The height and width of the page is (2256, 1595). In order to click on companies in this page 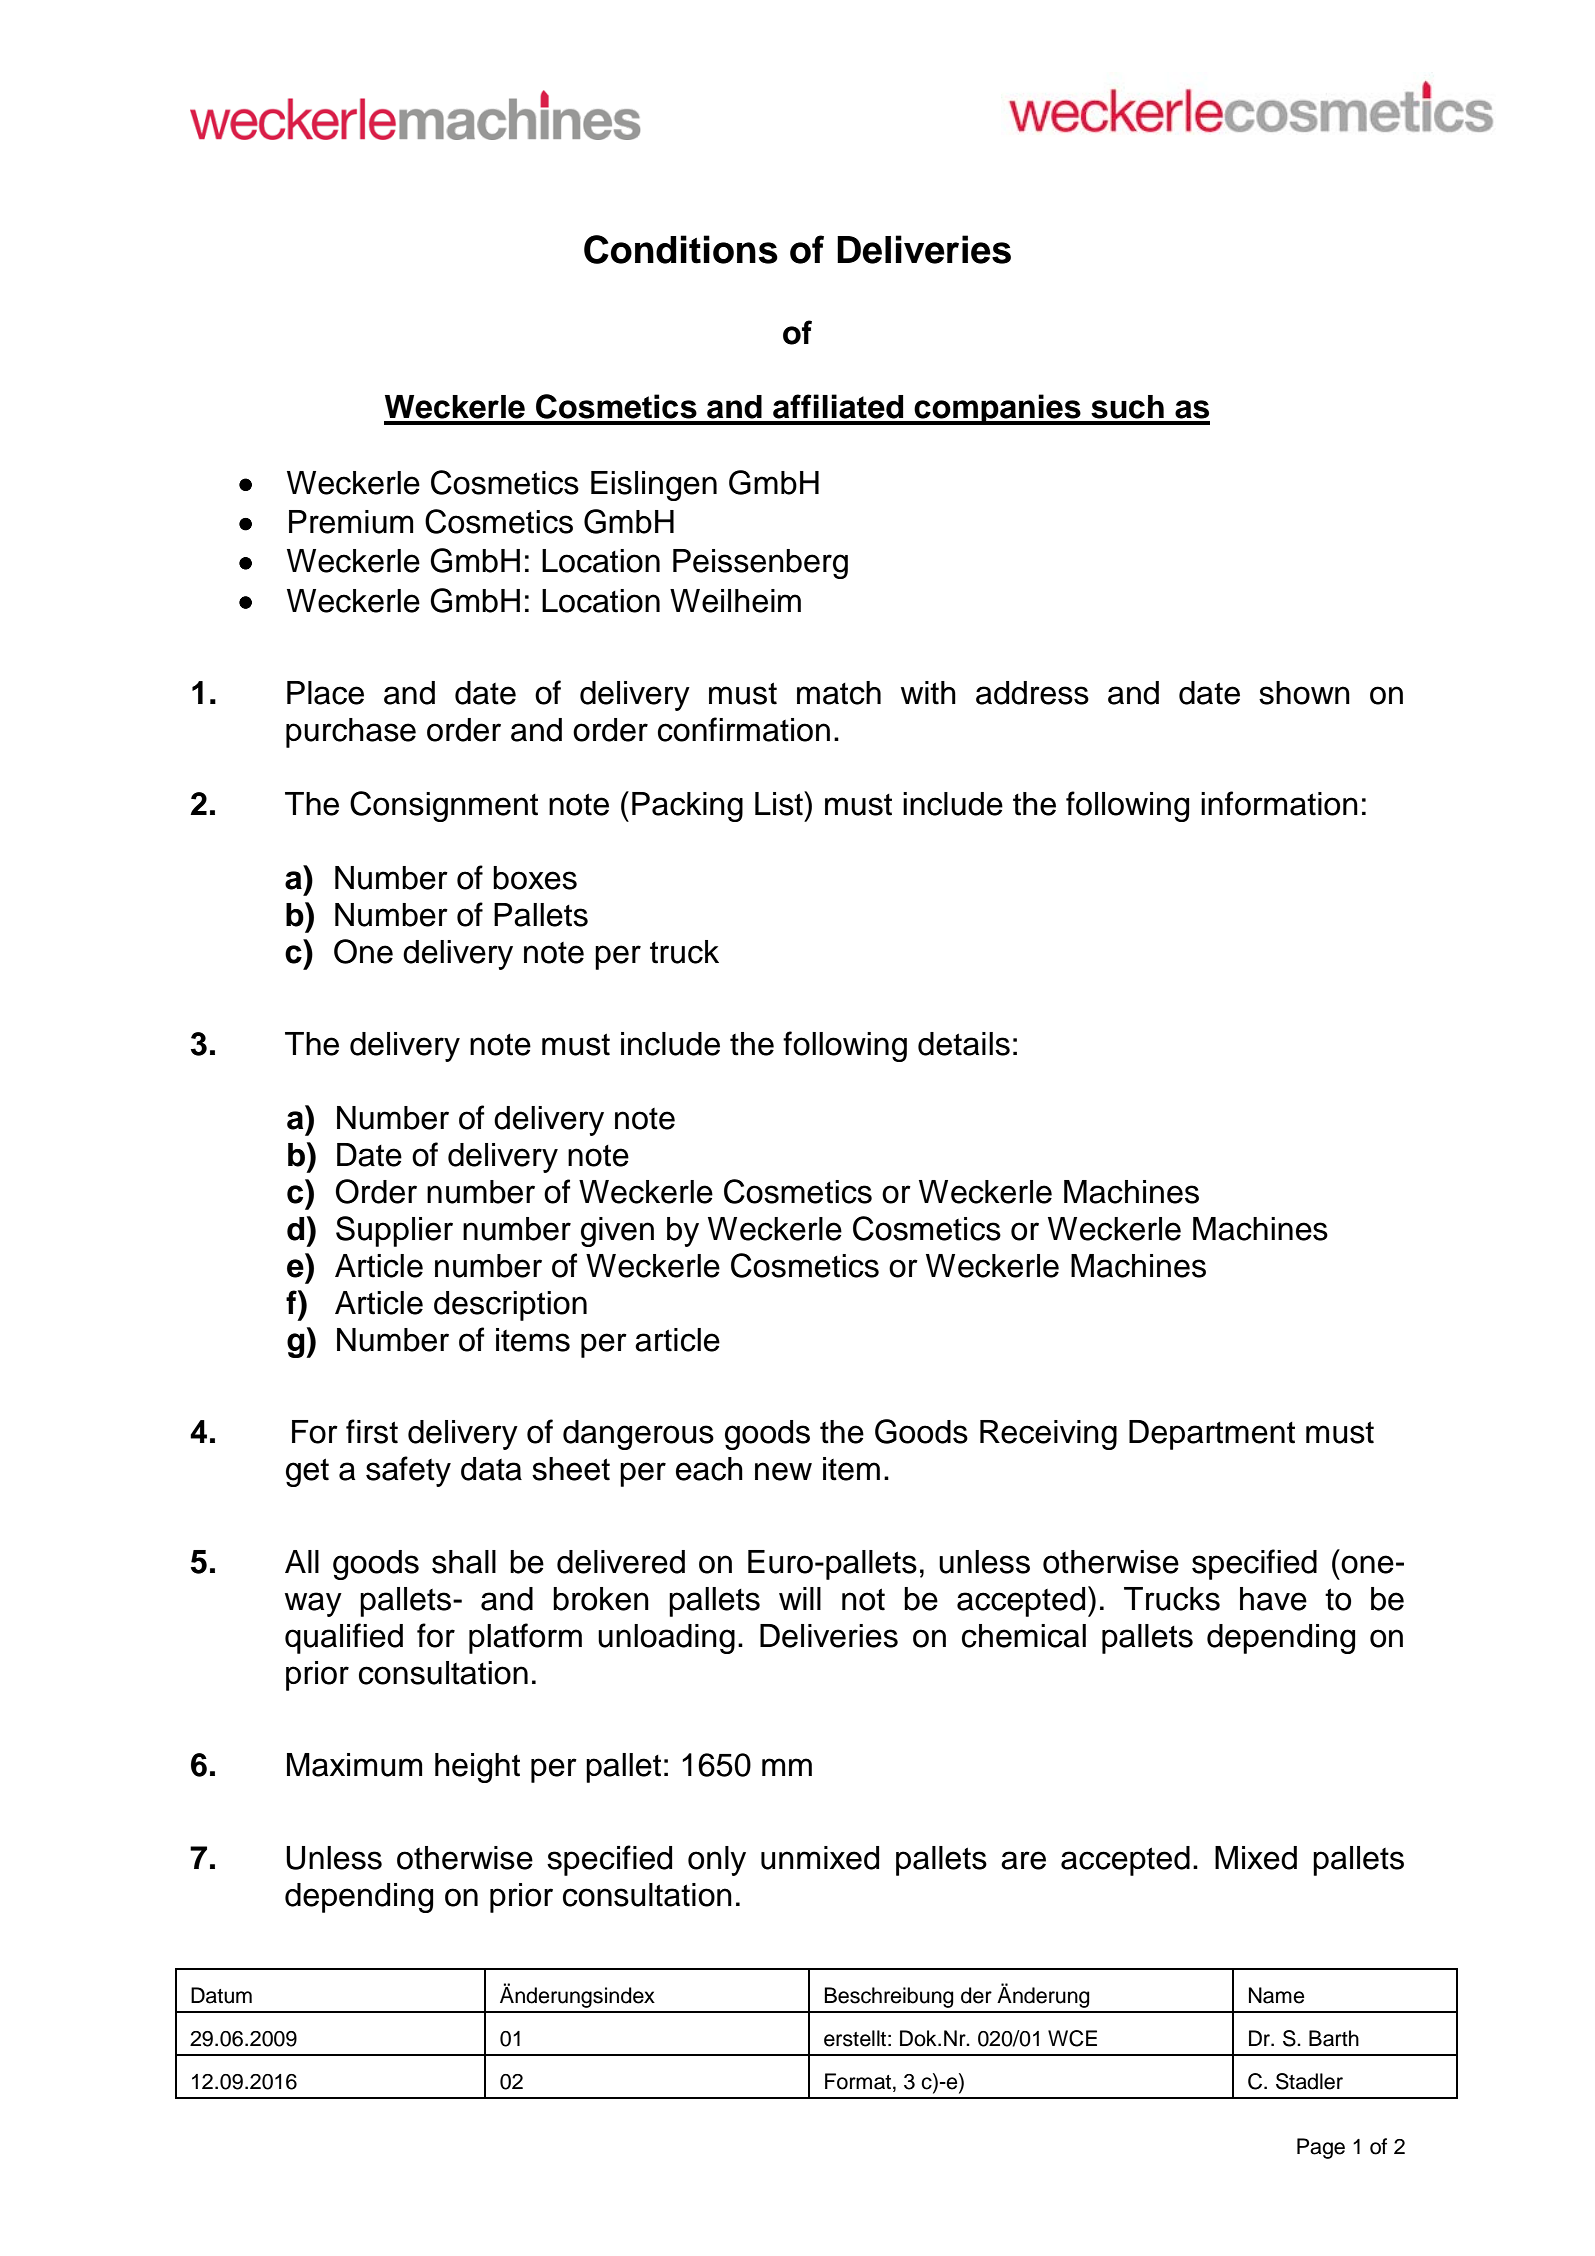, I will do `click(997, 409)`.
